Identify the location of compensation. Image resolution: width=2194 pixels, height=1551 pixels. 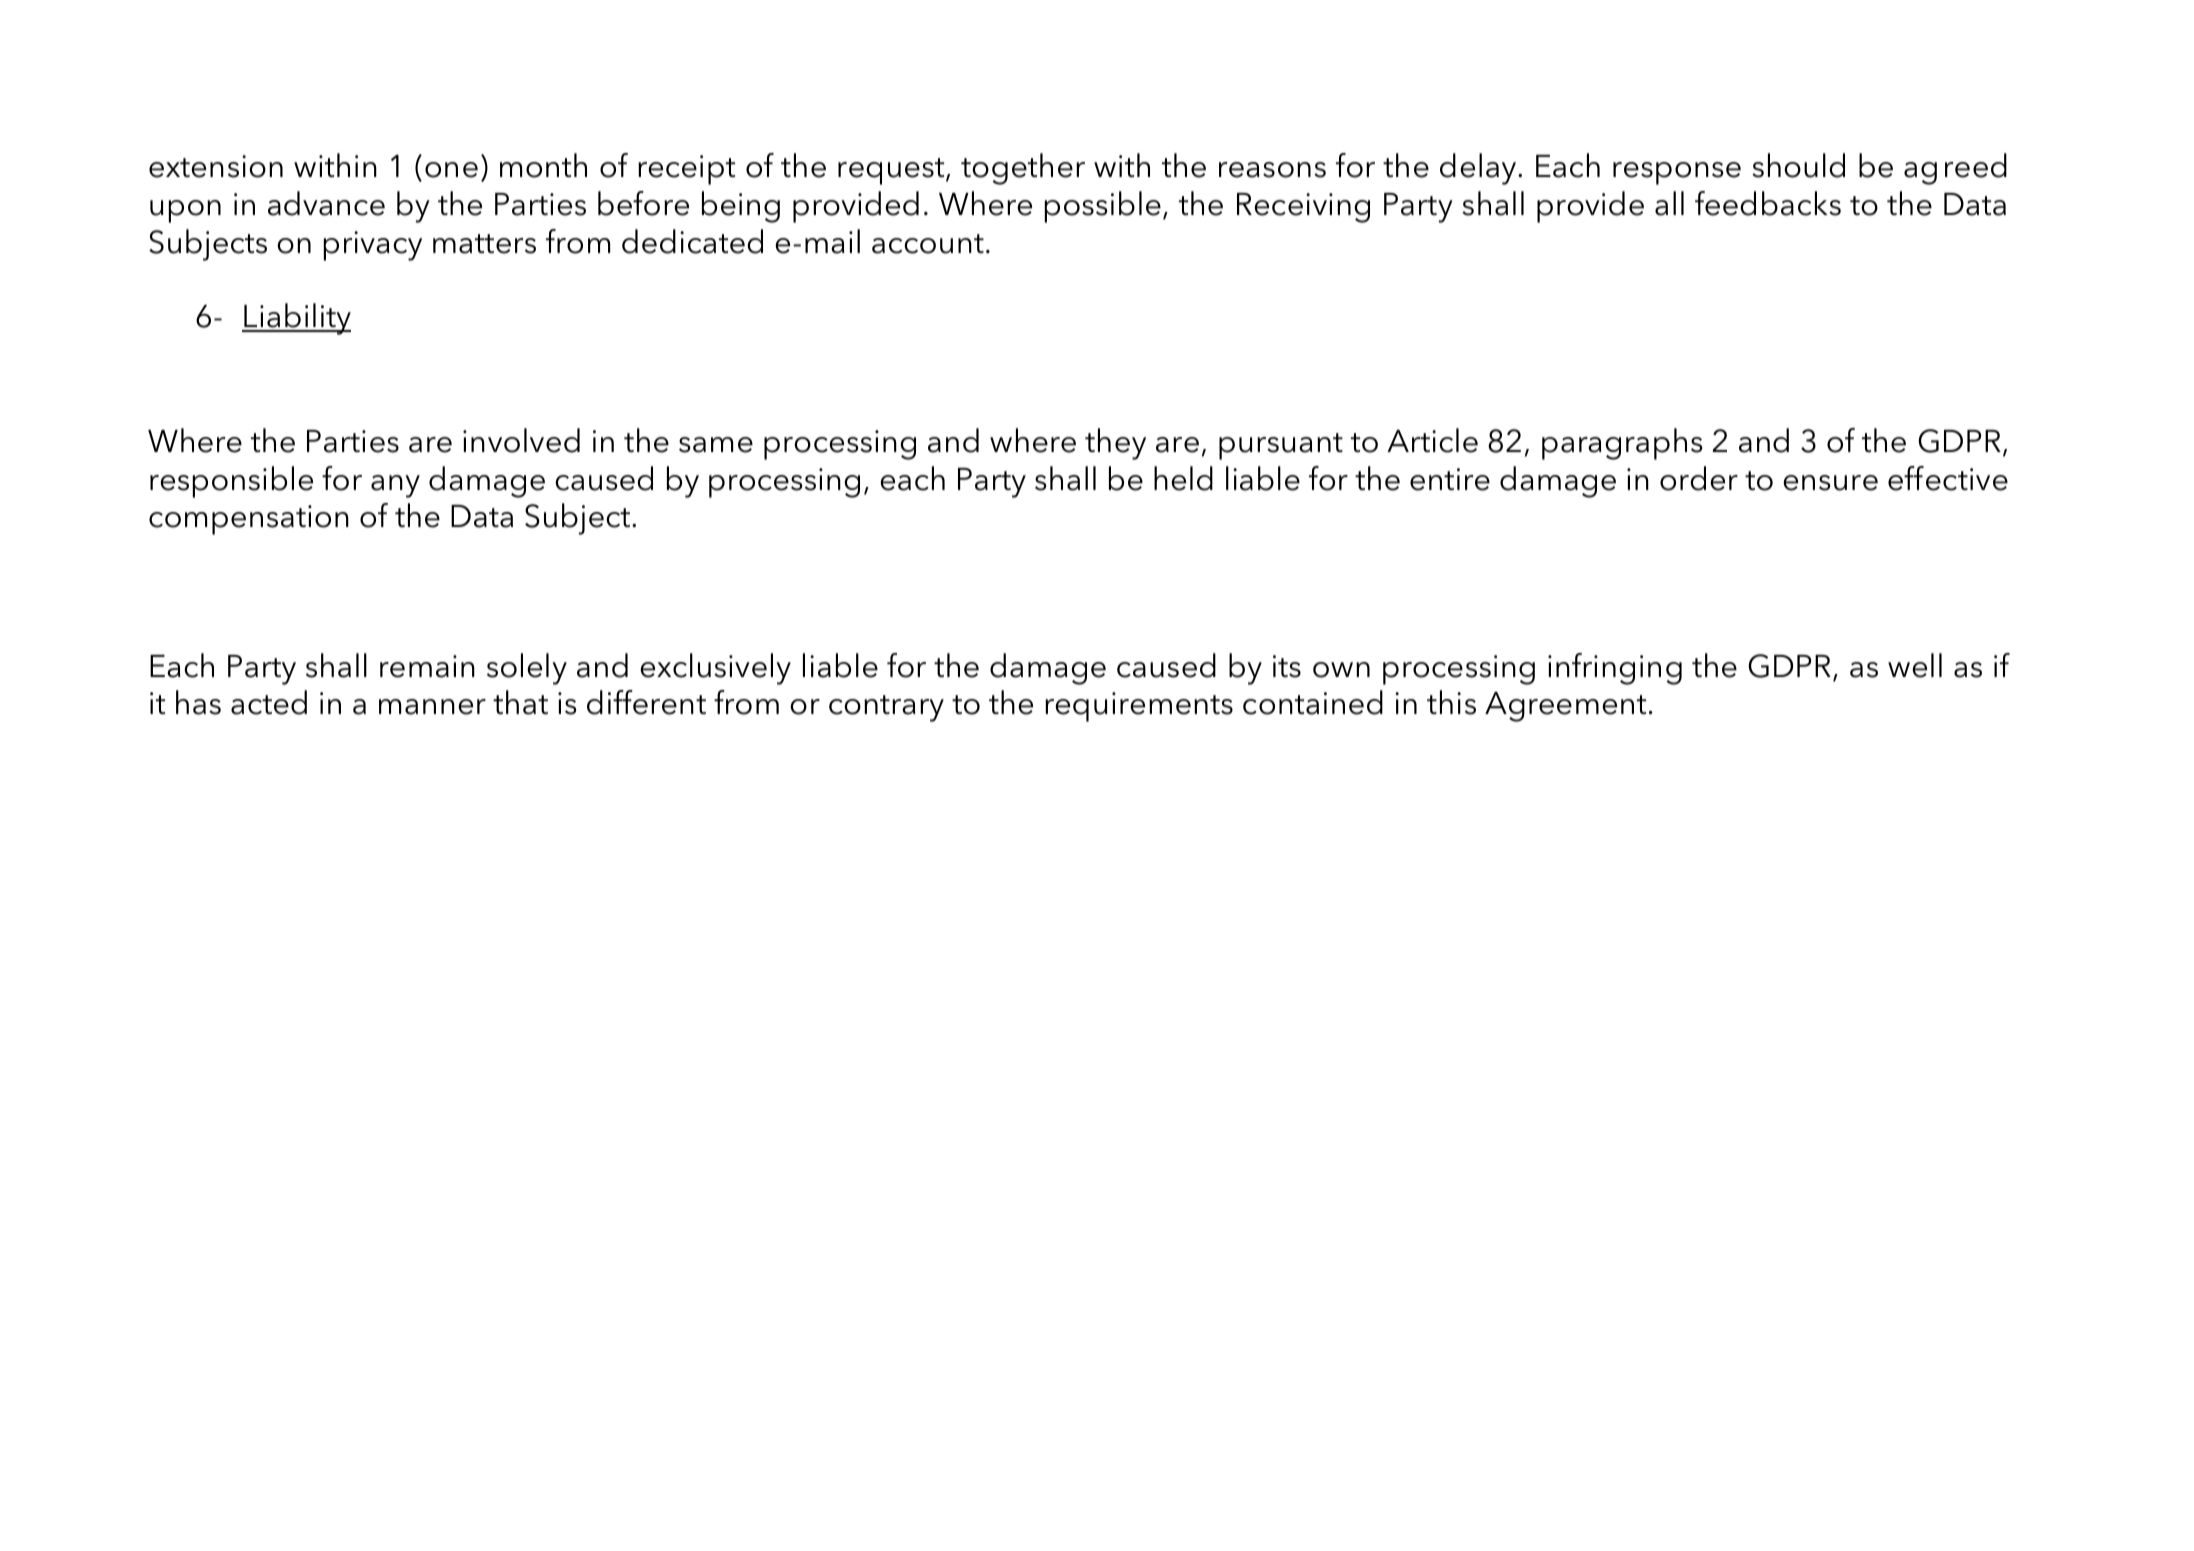
(249, 520).
